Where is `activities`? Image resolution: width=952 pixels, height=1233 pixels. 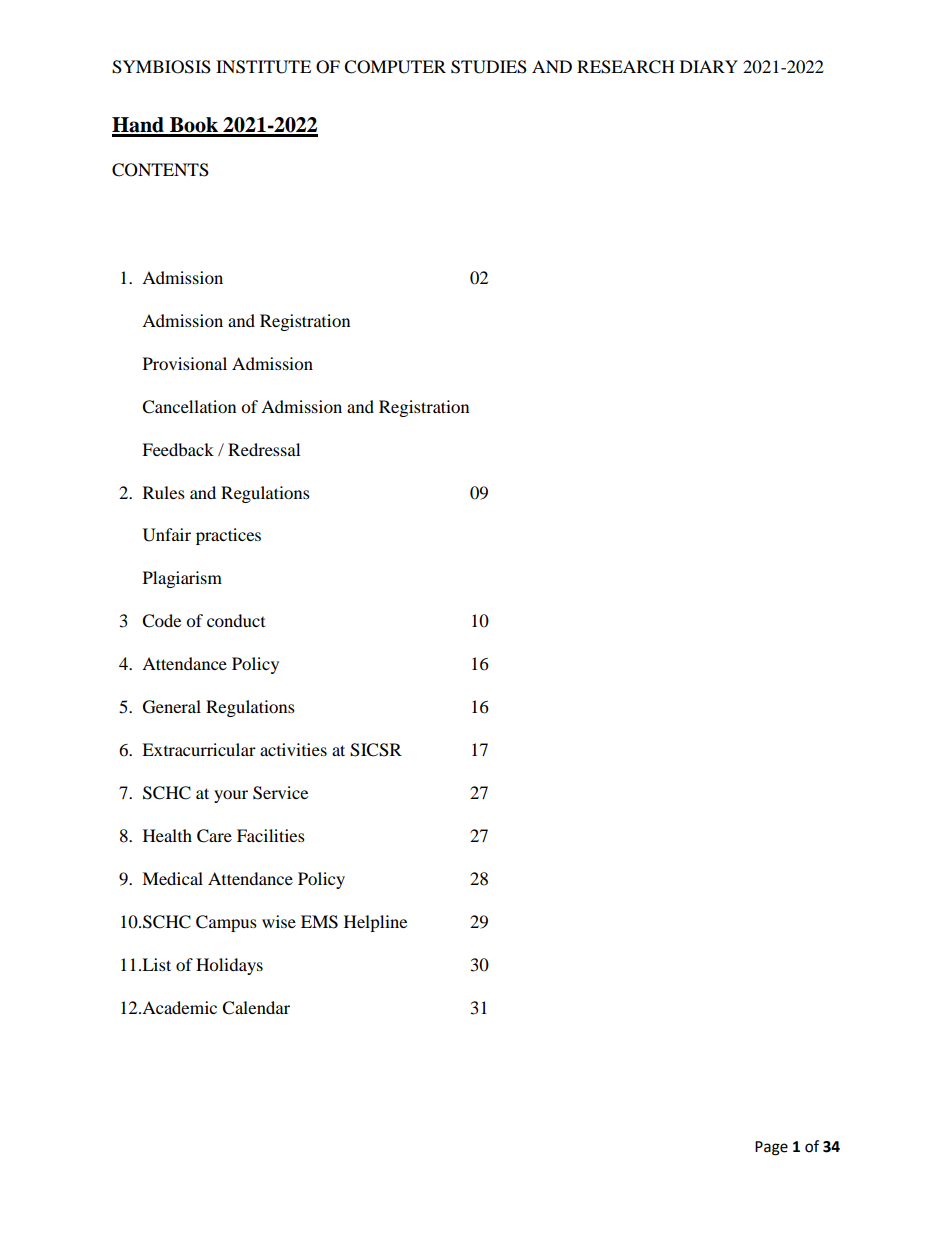
activities is located at coordinates (293, 749).
